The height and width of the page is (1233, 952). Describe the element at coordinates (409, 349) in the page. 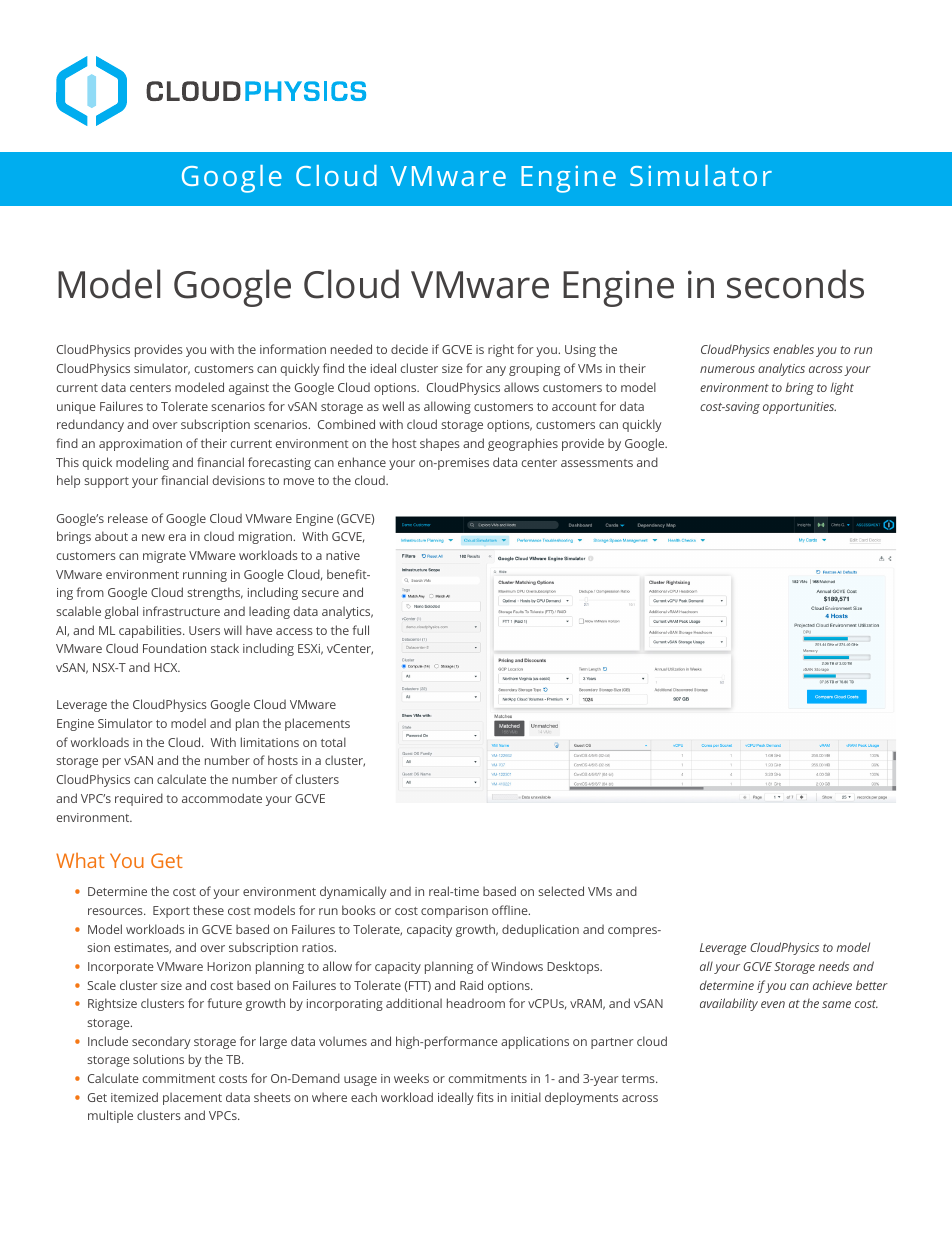

I see `decide` at that location.
